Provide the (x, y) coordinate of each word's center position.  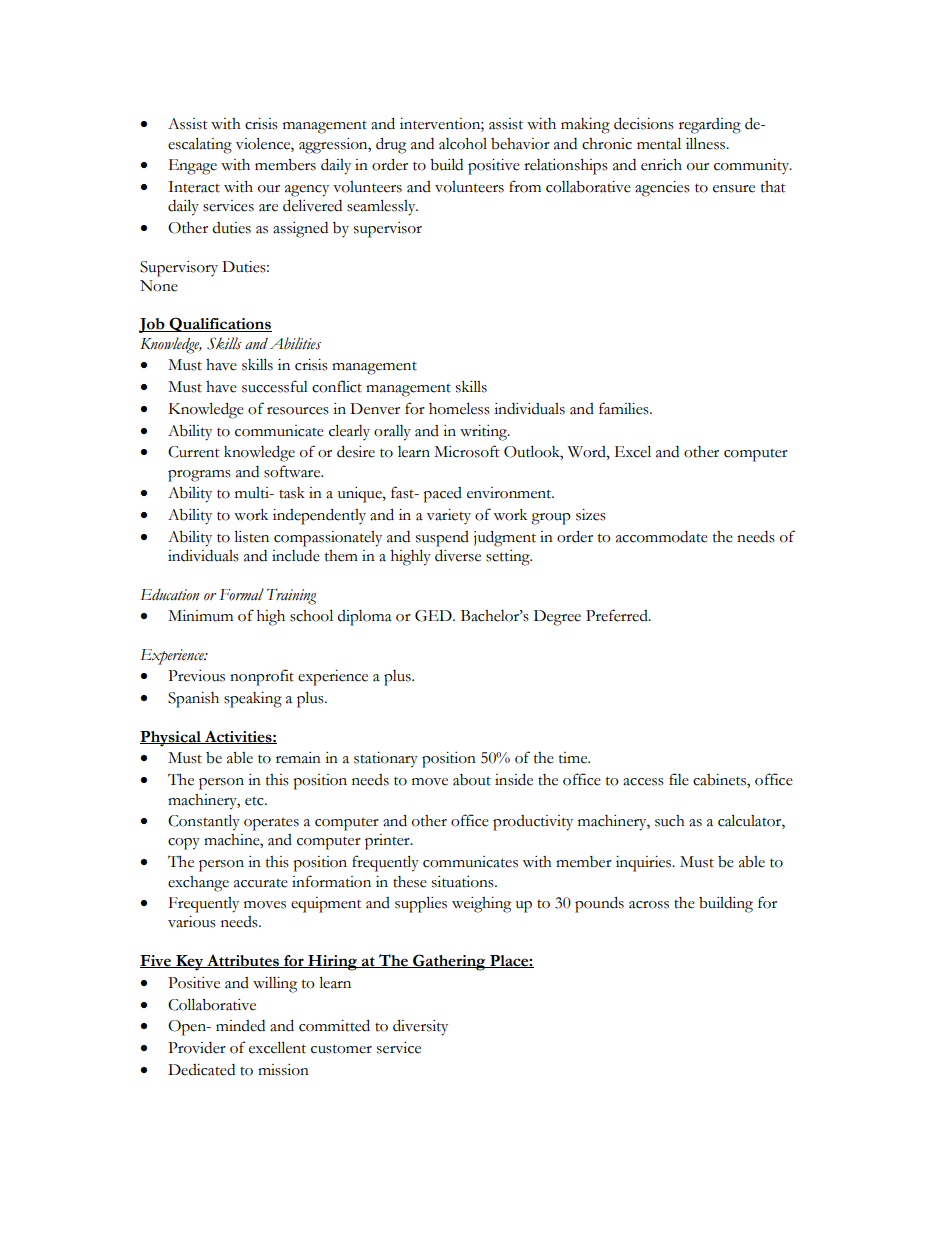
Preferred (618, 615)
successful (275, 386)
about (472, 780)
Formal (241, 594)
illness (707, 143)
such (670, 821)
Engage (193, 167)
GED (434, 616)
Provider (197, 1048)
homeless (459, 408)
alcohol (463, 144)
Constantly (204, 822)
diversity (420, 1027)
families (625, 408)
